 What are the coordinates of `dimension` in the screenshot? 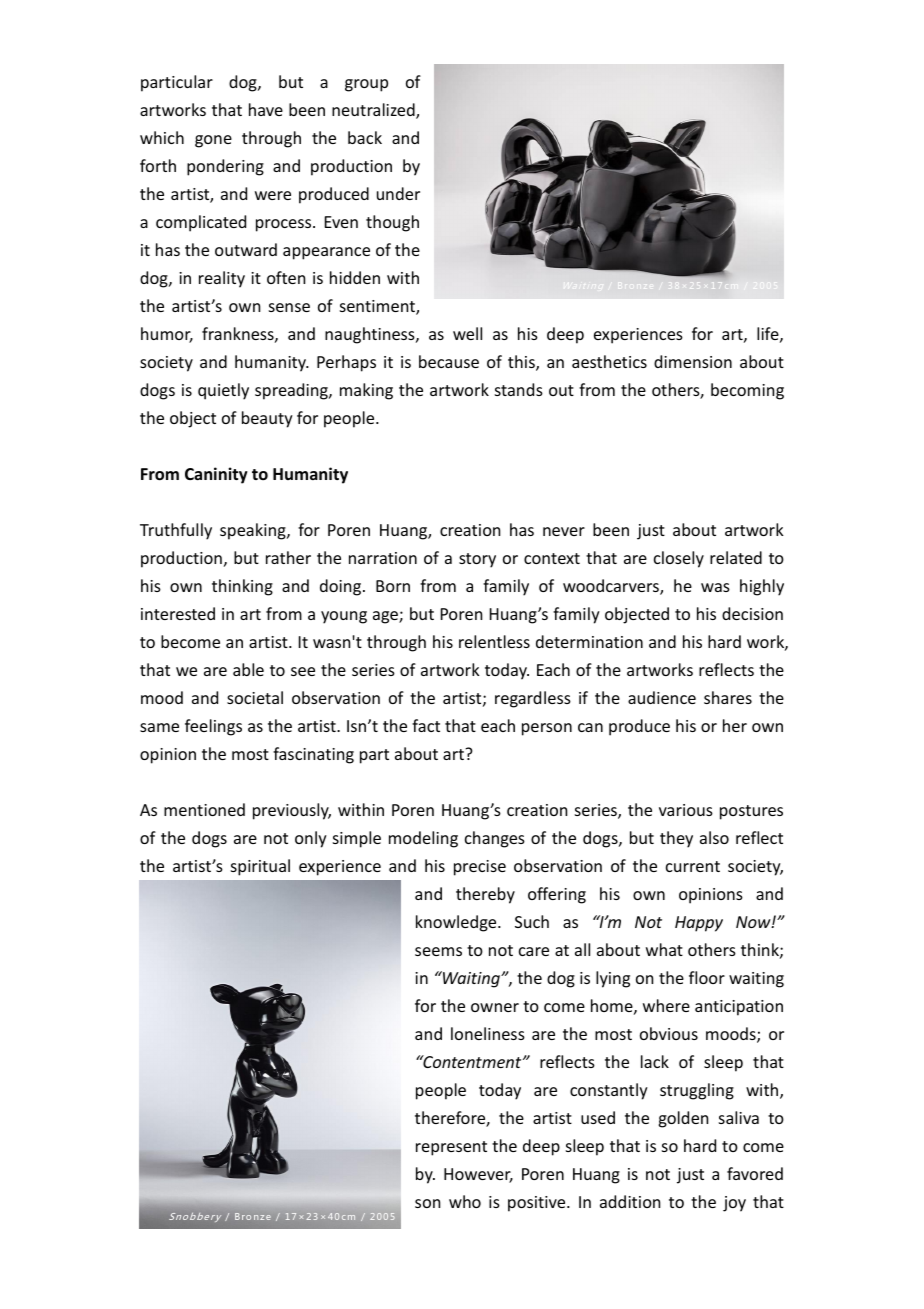 It's located at (693, 361).
